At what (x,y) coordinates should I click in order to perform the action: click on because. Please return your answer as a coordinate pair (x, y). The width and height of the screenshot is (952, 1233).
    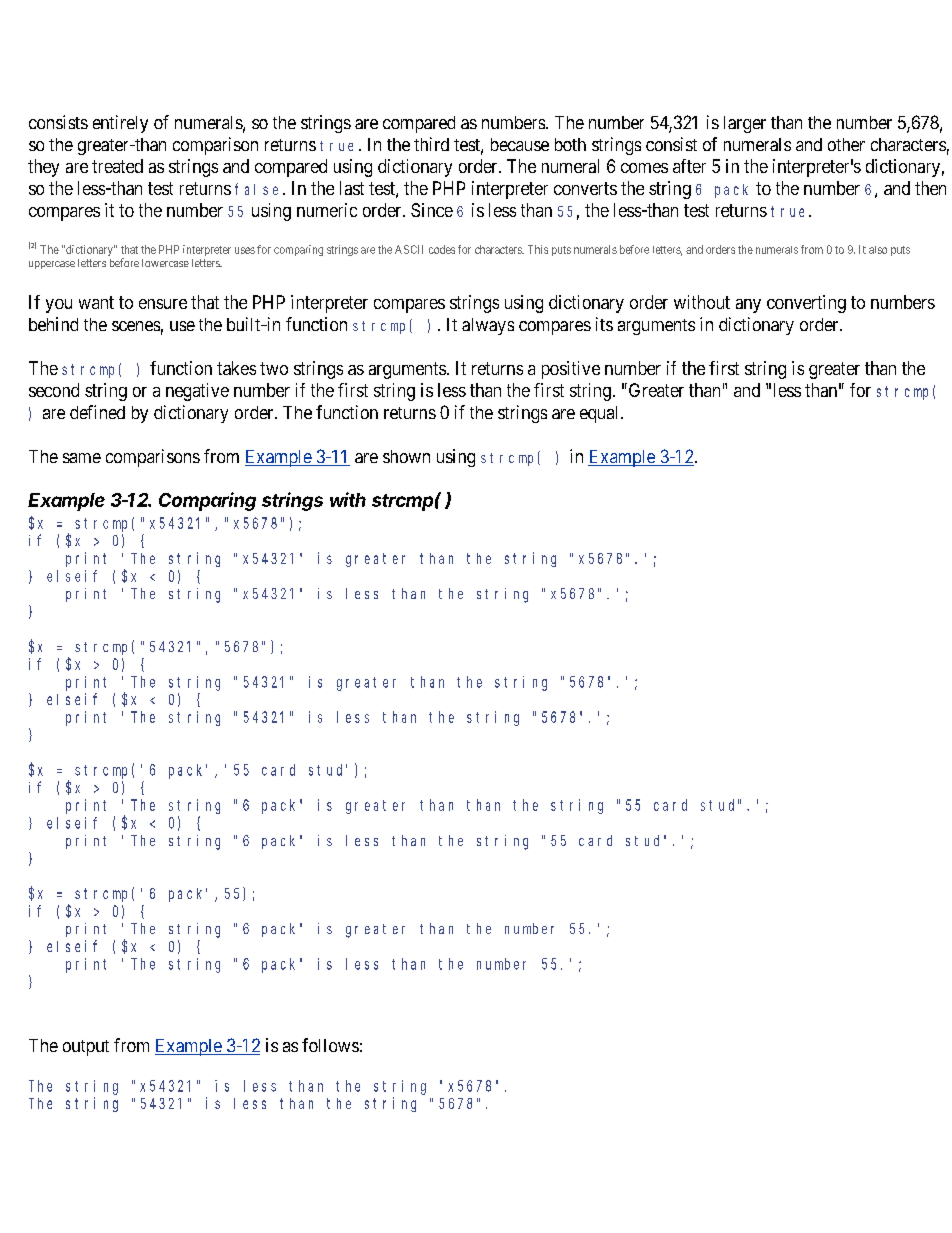
    Looking at the image, I should click on (520, 144).
